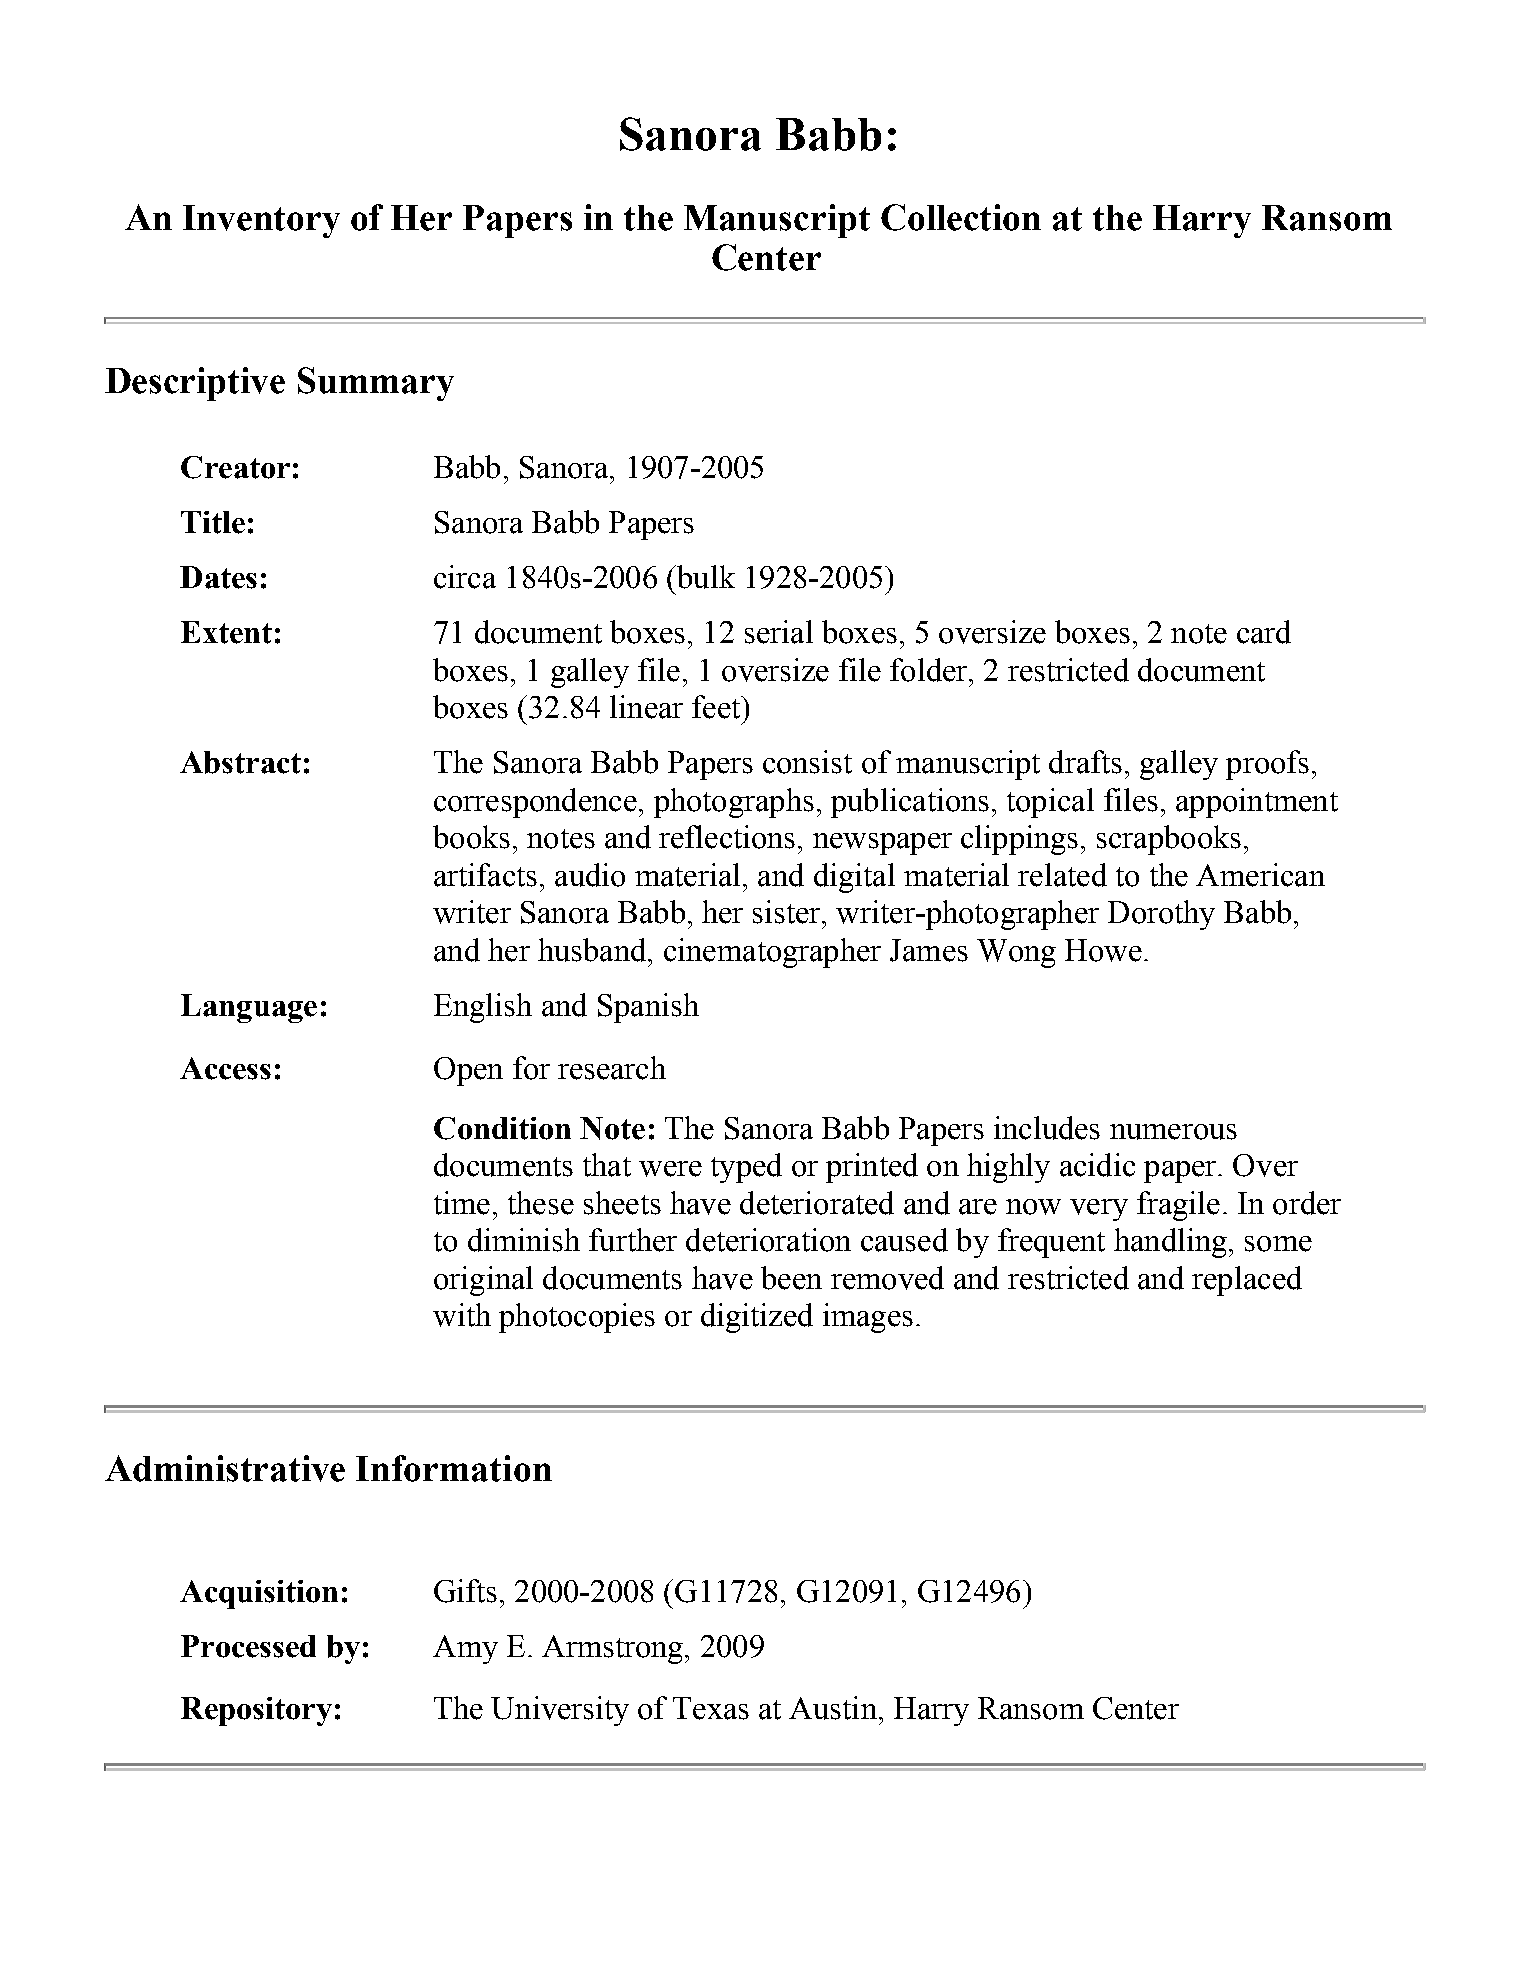 The image size is (1532, 1982). What do you see at coordinates (772, 953) in the document?
I see `cinematographer` at bounding box center [772, 953].
